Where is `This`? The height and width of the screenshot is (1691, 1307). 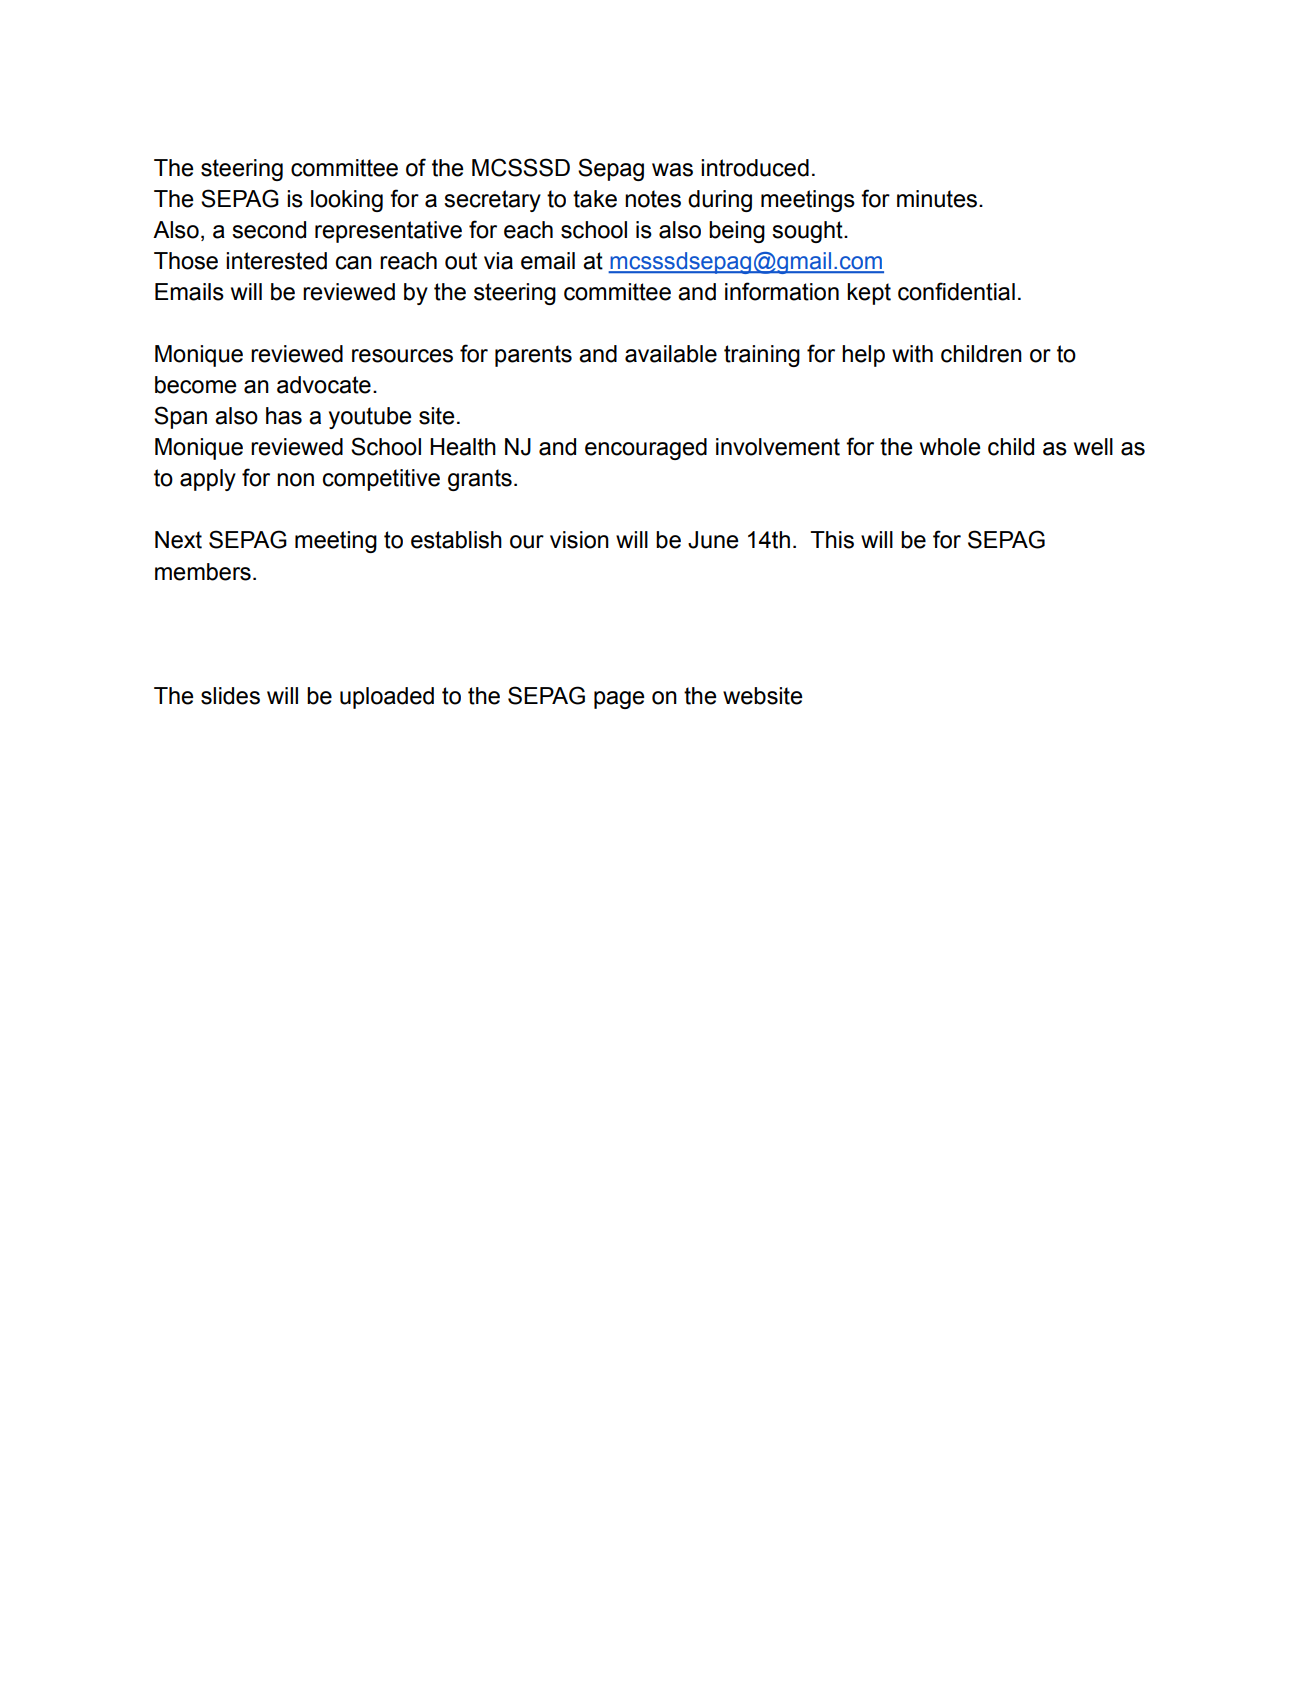
This is located at coordinates (832, 540).
